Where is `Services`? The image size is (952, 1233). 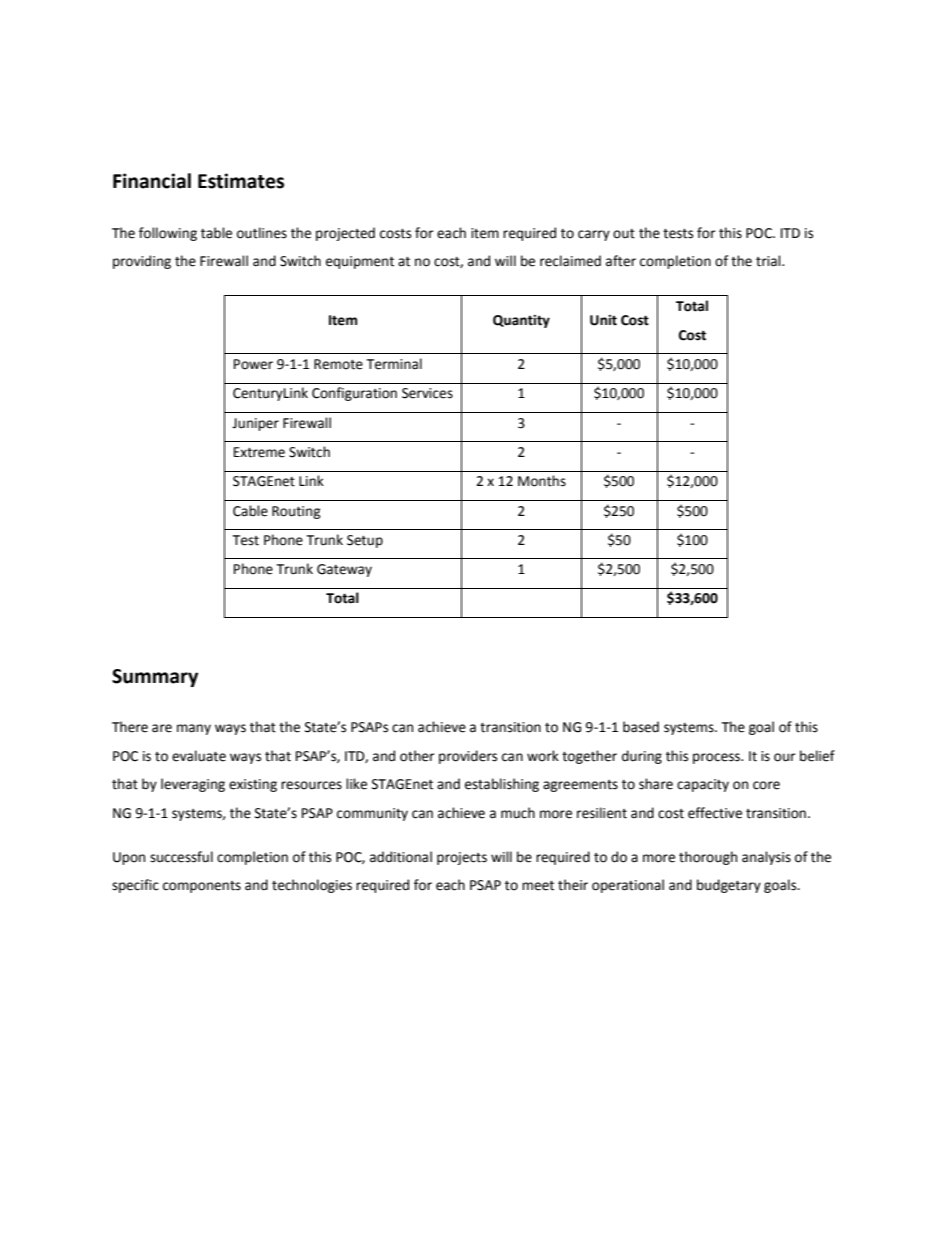
Services is located at coordinates (427, 393).
